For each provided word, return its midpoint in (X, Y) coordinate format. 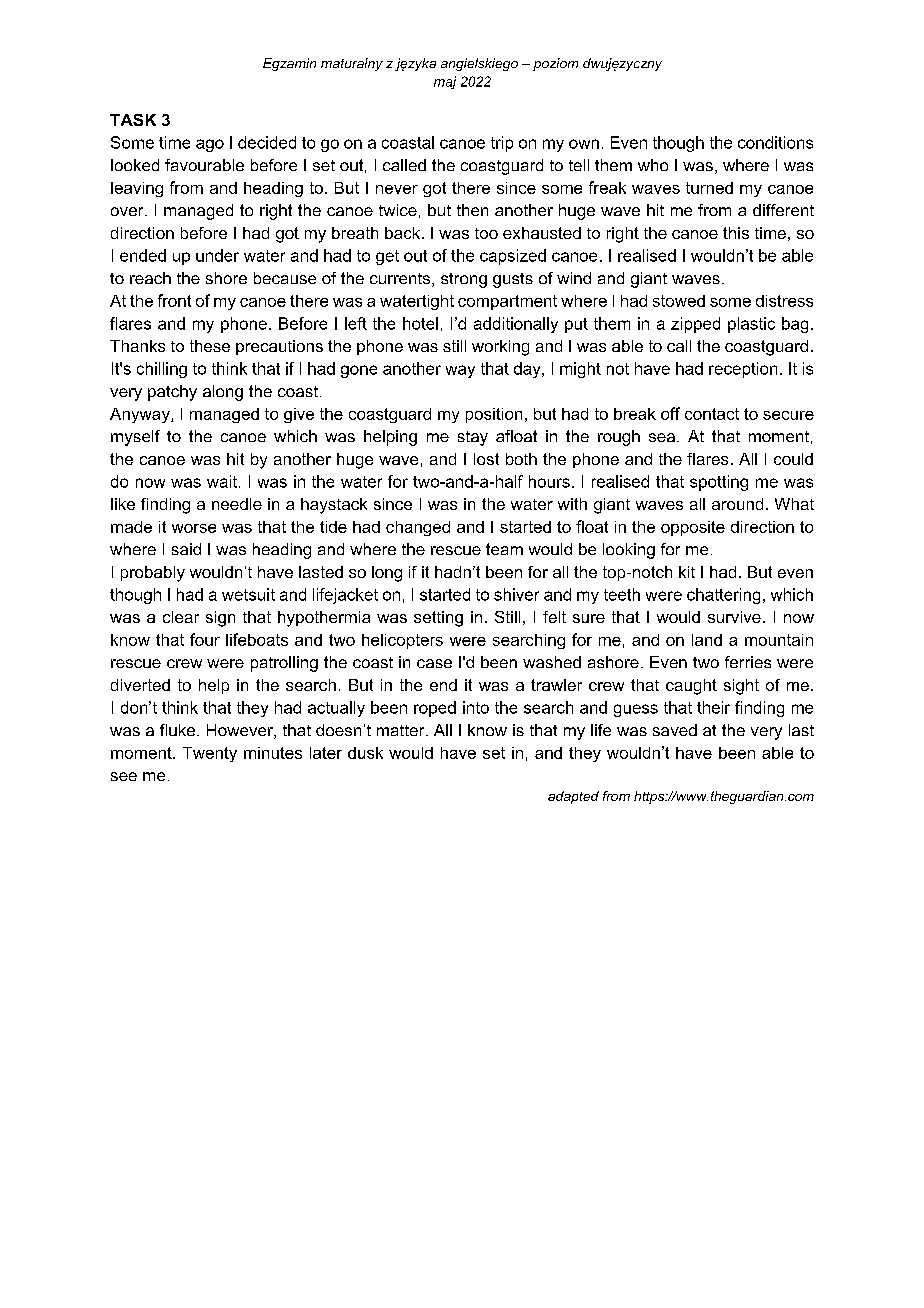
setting (438, 619)
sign (220, 619)
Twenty (210, 754)
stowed (679, 301)
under (217, 255)
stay (473, 438)
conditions (775, 142)
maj (445, 82)
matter (402, 730)
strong (464, 280)
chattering (723, 596)
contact (712, 414)
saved (675, 730)
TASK (133, 120)
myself (135, 438)
